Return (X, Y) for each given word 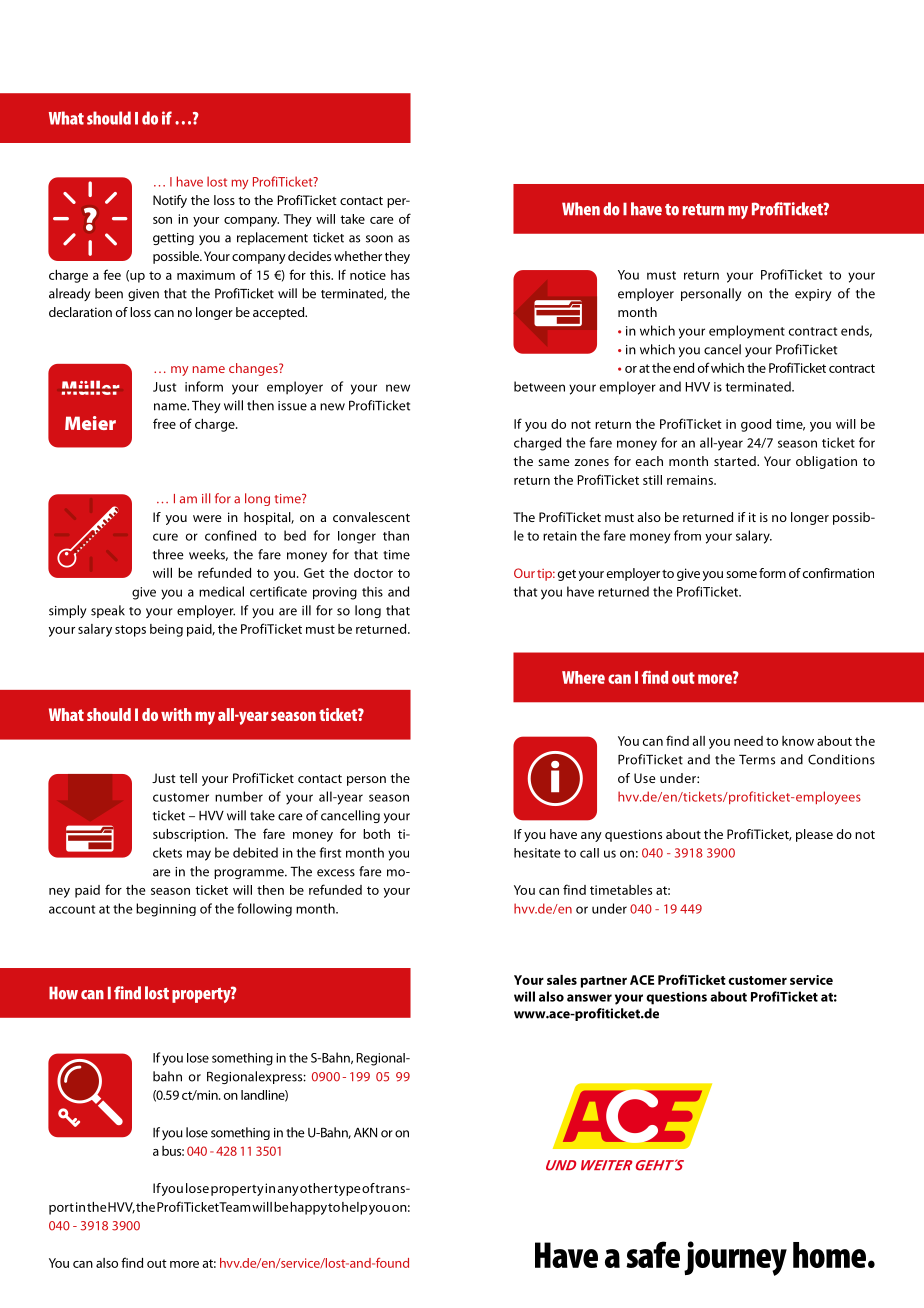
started (736, 461)
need (748, 741)
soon (379, 239)
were (207, 518)
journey (735, 1258)
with (176, 714)
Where (583, 677)
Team (234, 1207)
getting (173, 239)
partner (604, 982)
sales (562, 980)
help (354, 1208)
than (396, 536)
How (63, 993)
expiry (813, 295)
